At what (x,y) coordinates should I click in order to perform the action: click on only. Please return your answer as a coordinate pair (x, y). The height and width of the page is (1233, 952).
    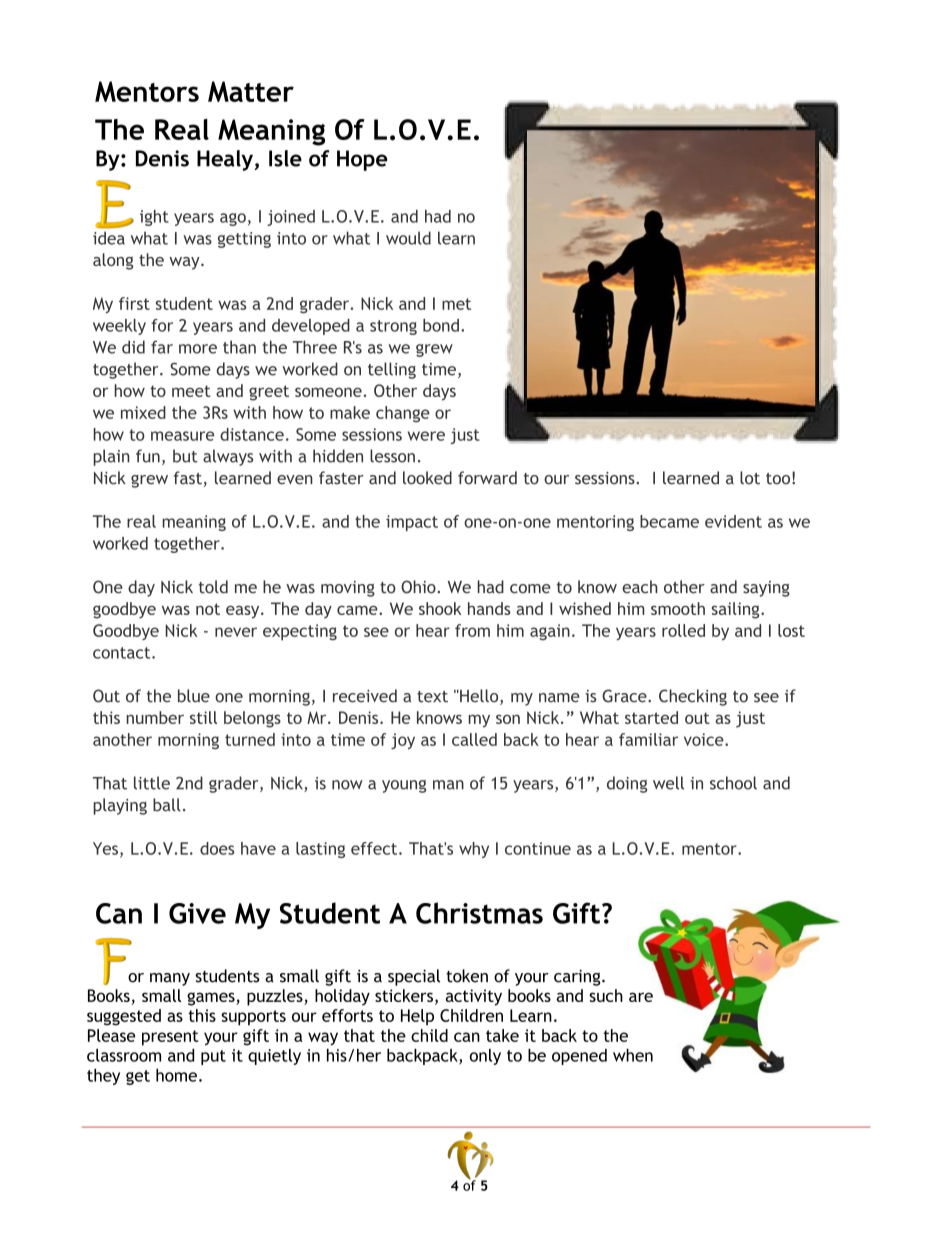
    Looking at the image, I should click on (485, 1057).
